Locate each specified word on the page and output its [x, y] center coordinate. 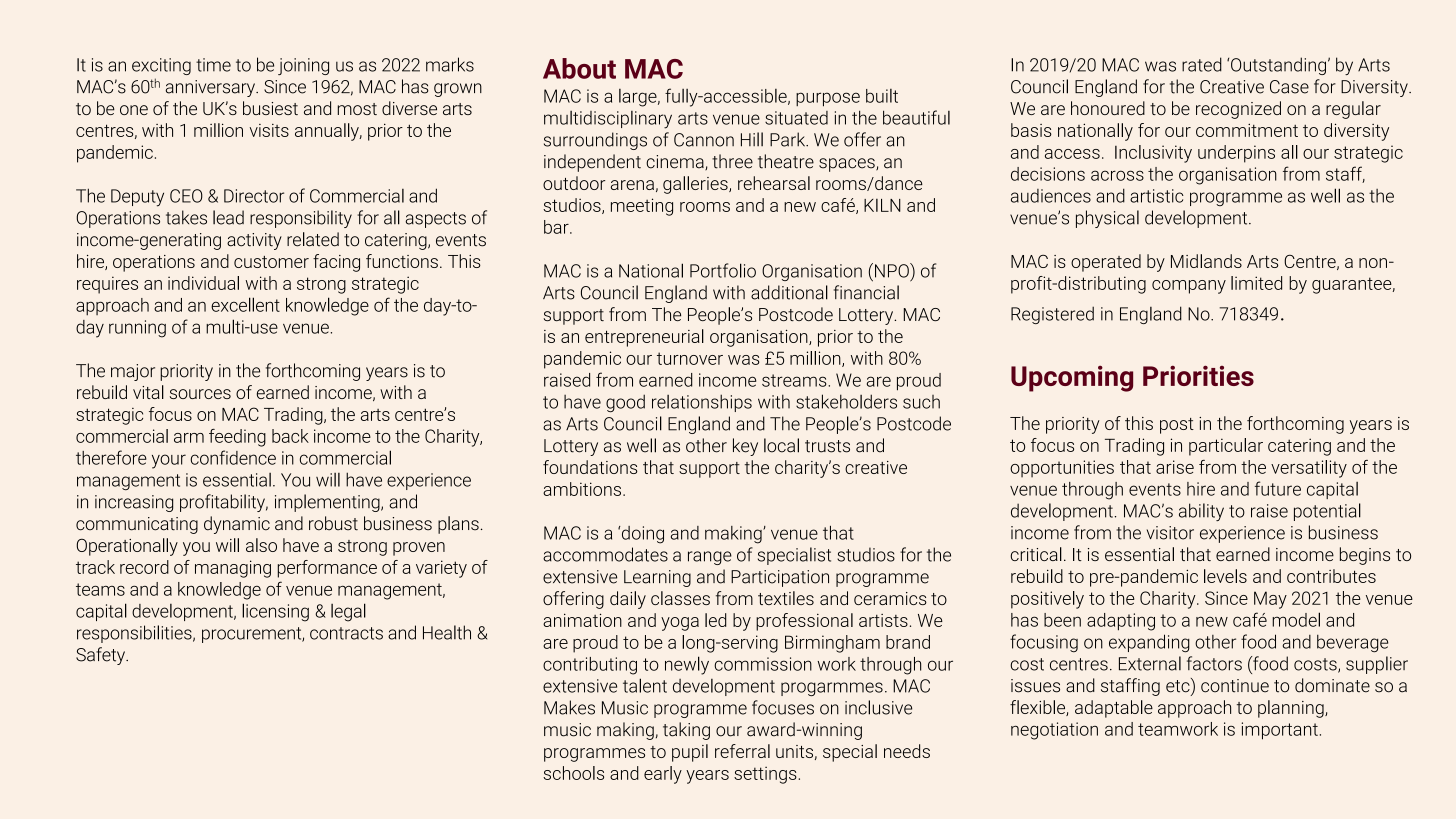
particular [1226, 447]
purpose [828, 99]
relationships [702, 403]
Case [1289, 87]
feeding [237, 438]
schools [573, 773]
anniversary [211, 88]
